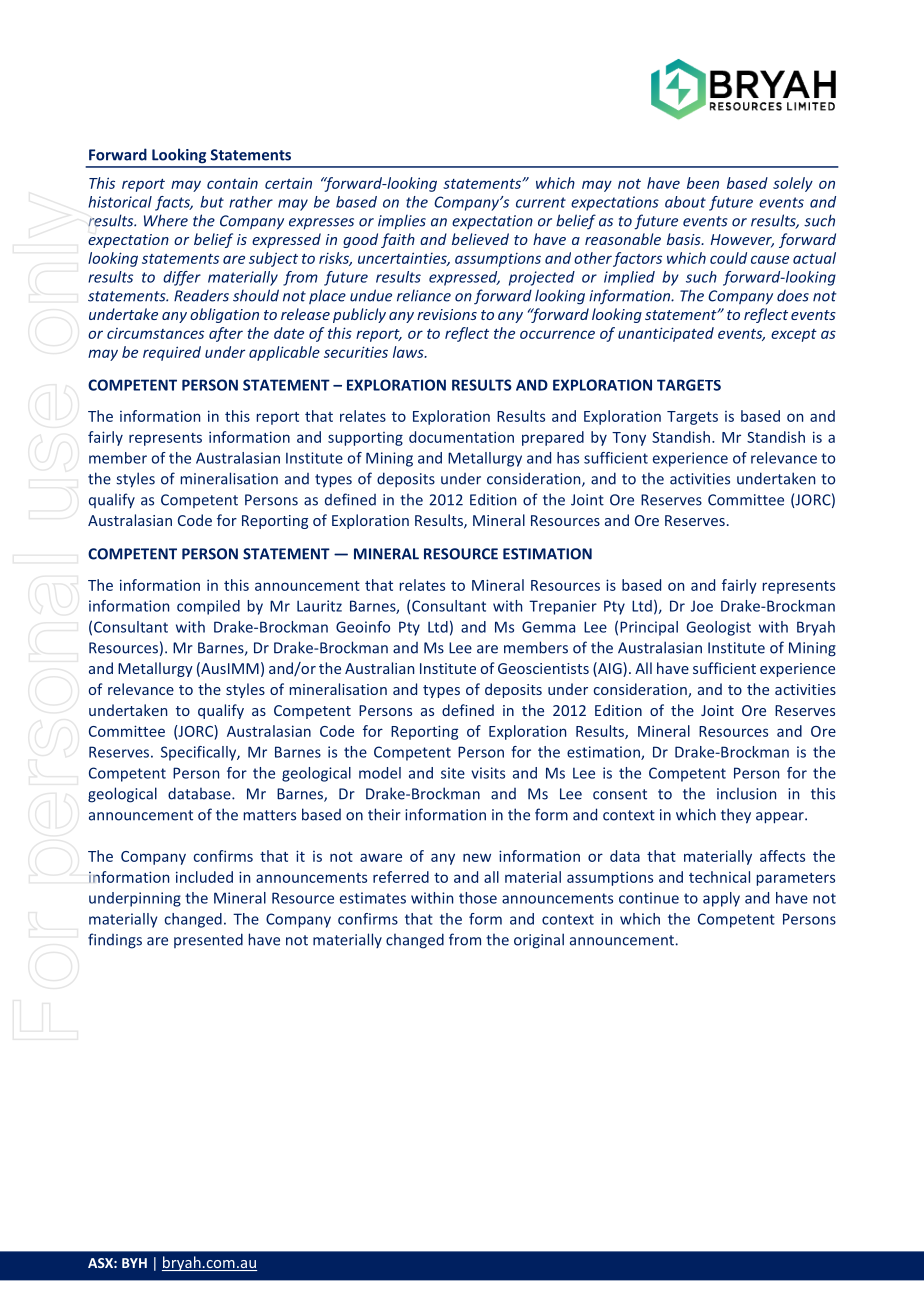  Describe the element at coordinates (721, 899) in the screenshot. I see `apply` at that location.
